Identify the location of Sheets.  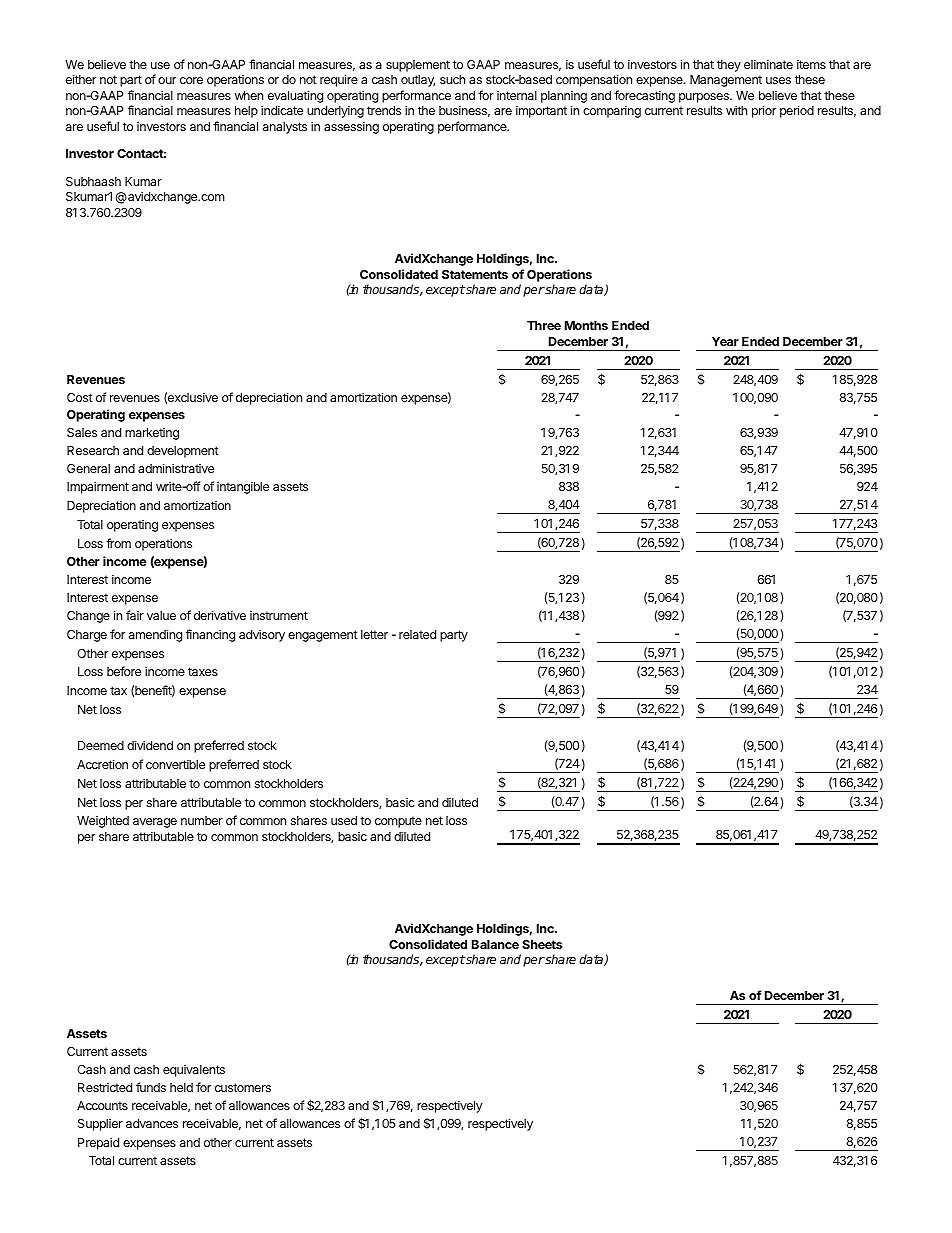
(542, 944).
